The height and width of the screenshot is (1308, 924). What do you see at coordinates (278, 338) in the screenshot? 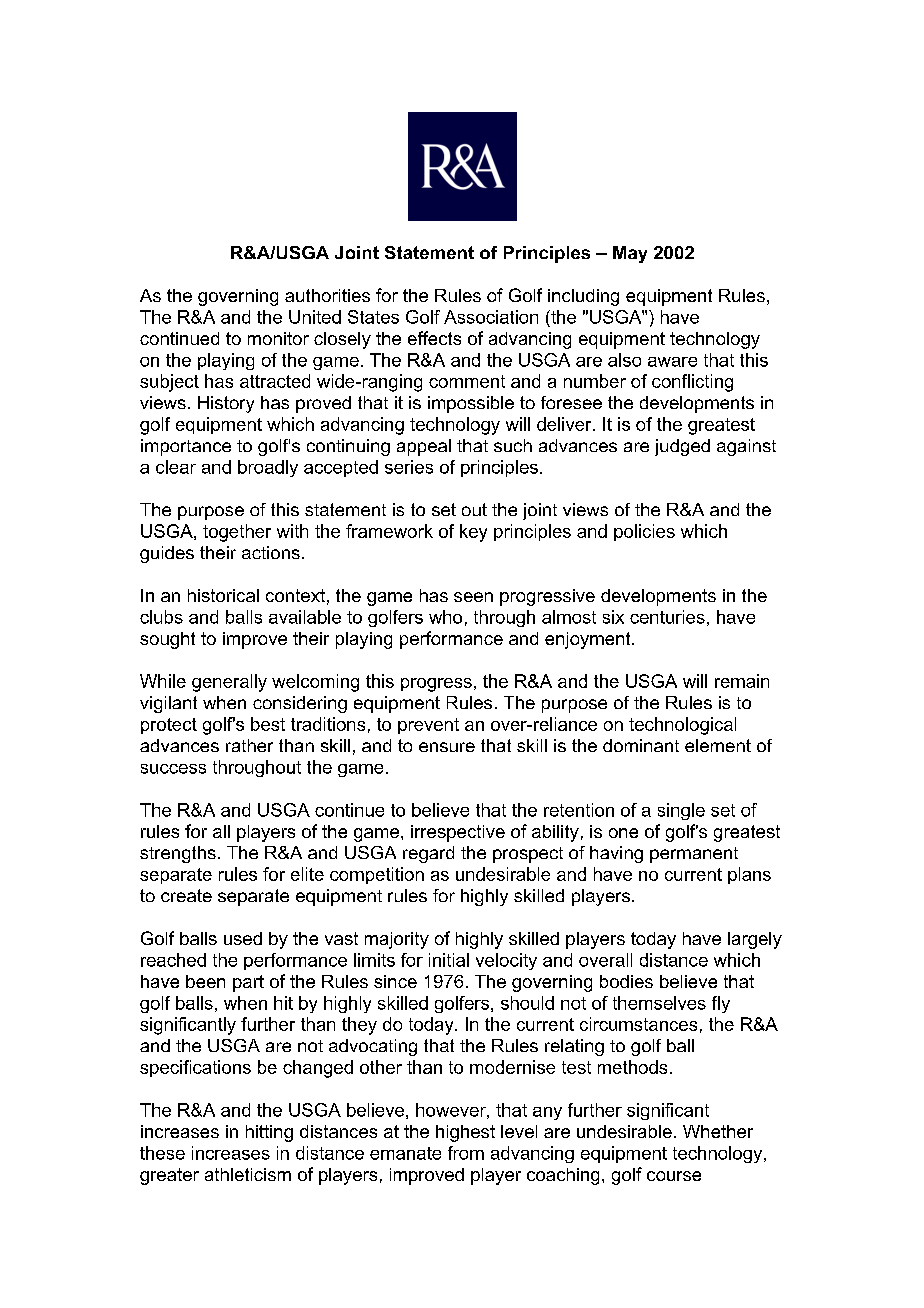
I see `monitor` at bounding box center [278, 338].
